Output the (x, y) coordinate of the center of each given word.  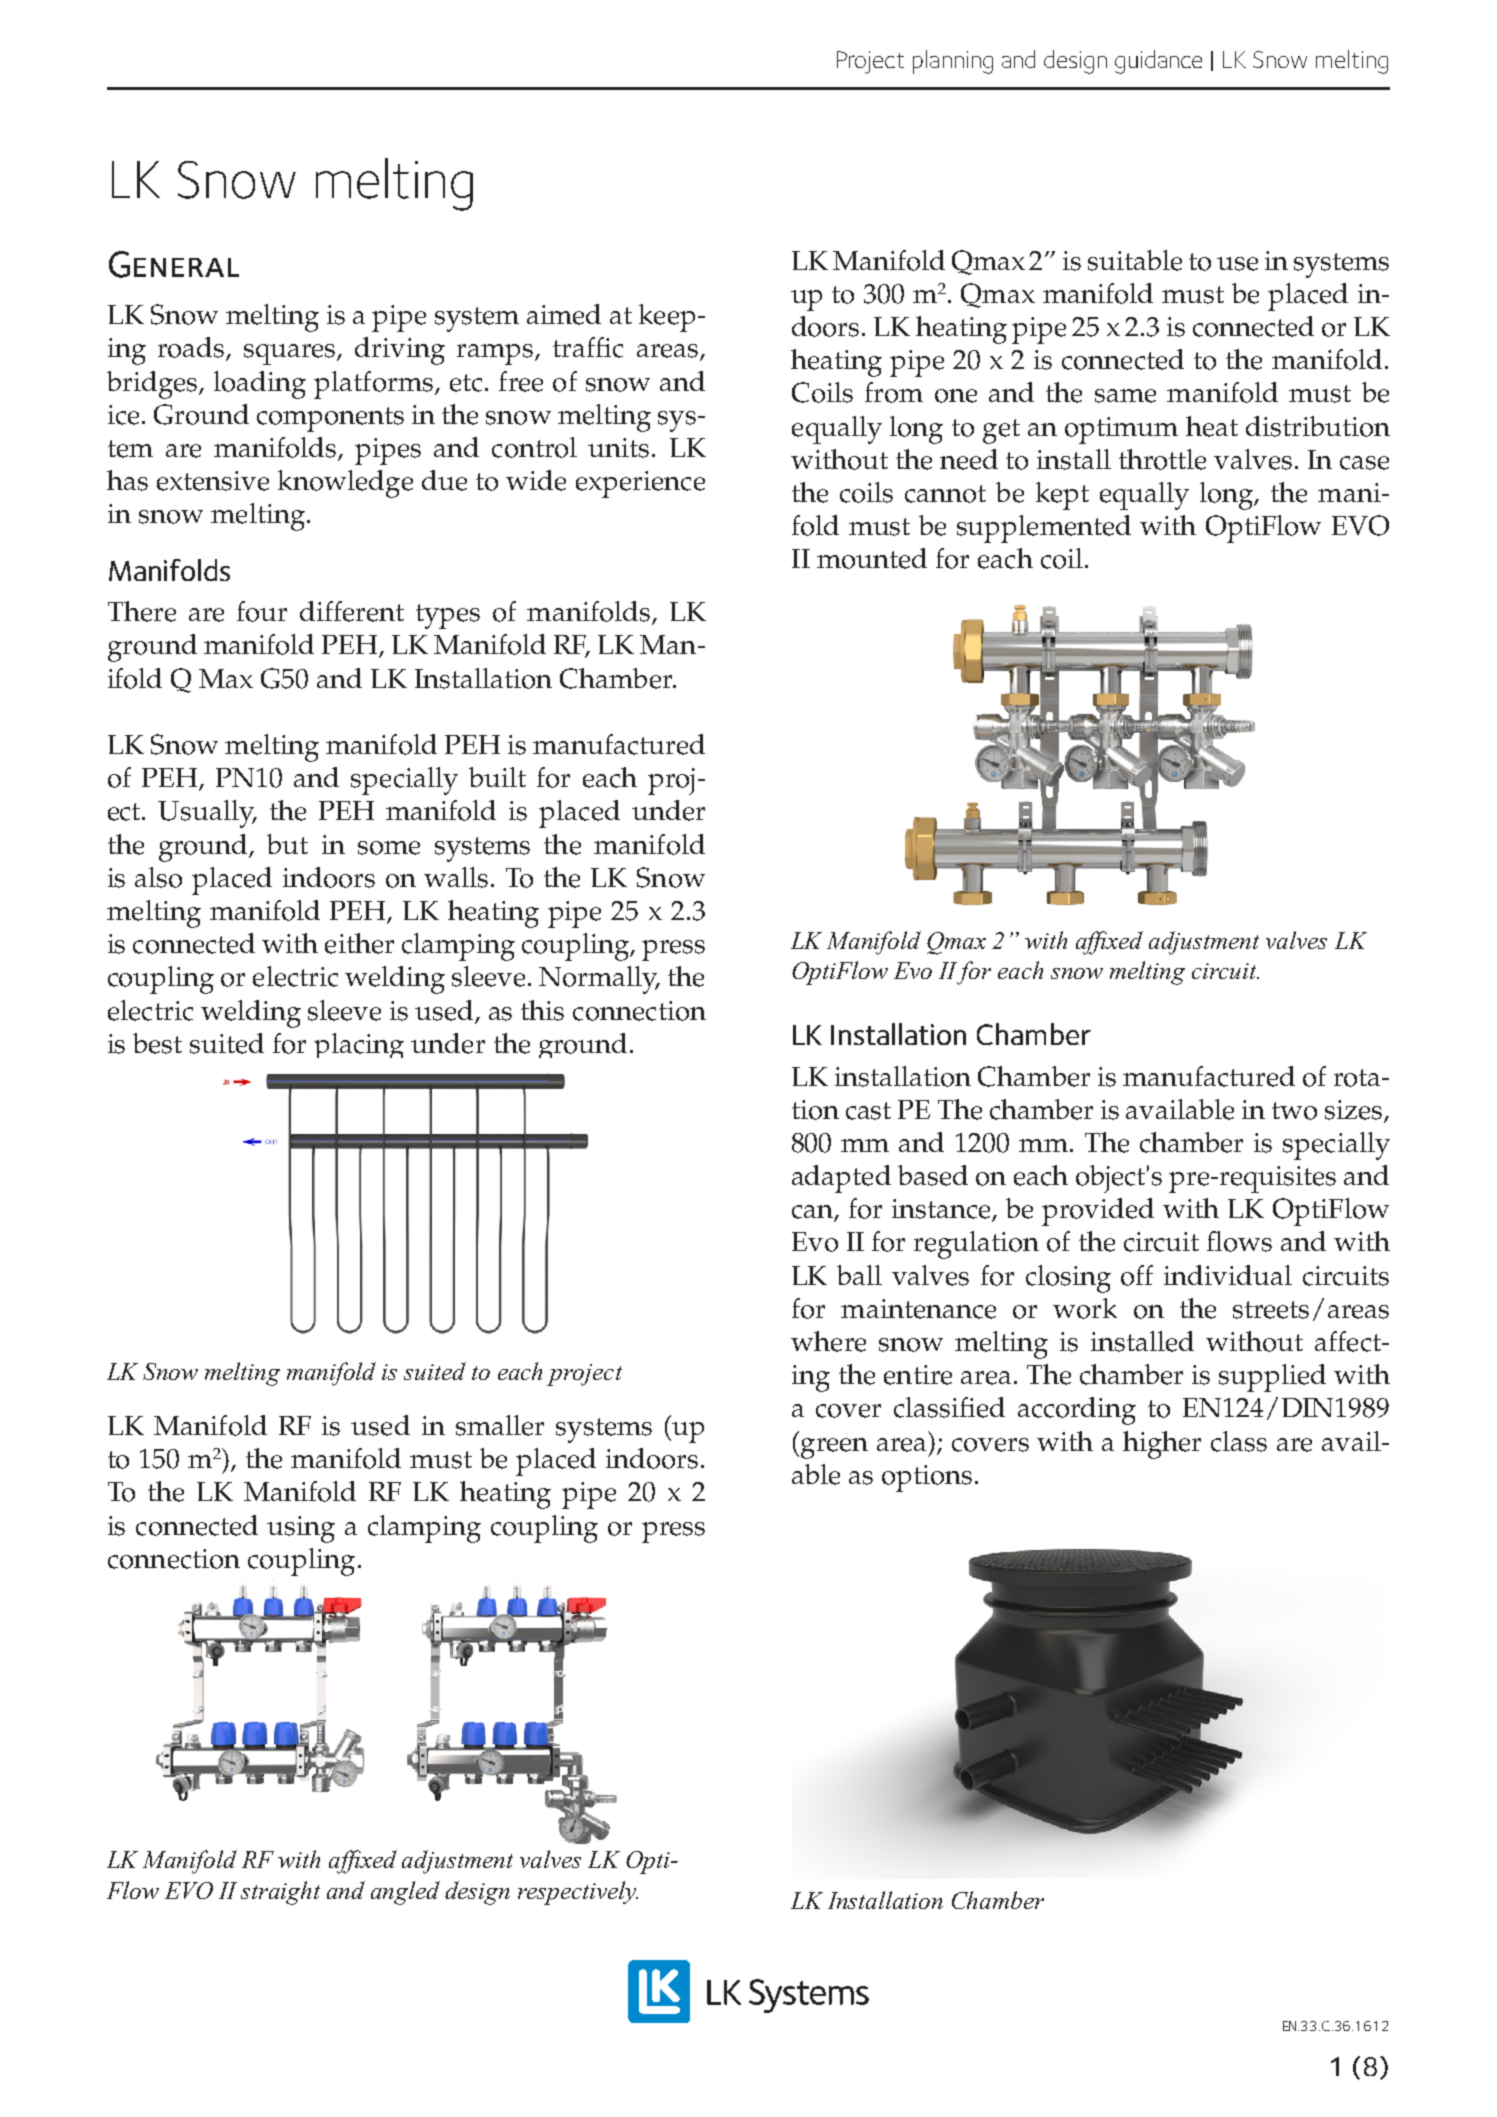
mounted (872, 558)
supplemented (1044, 529)
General (174, 264)
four (262, 611)
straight (280, 1893)
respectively (578, 1893)
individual (1228, 1275)
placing (359, 1045)
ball (859, 1275)
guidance (1158, 62)
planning (953, 62)
